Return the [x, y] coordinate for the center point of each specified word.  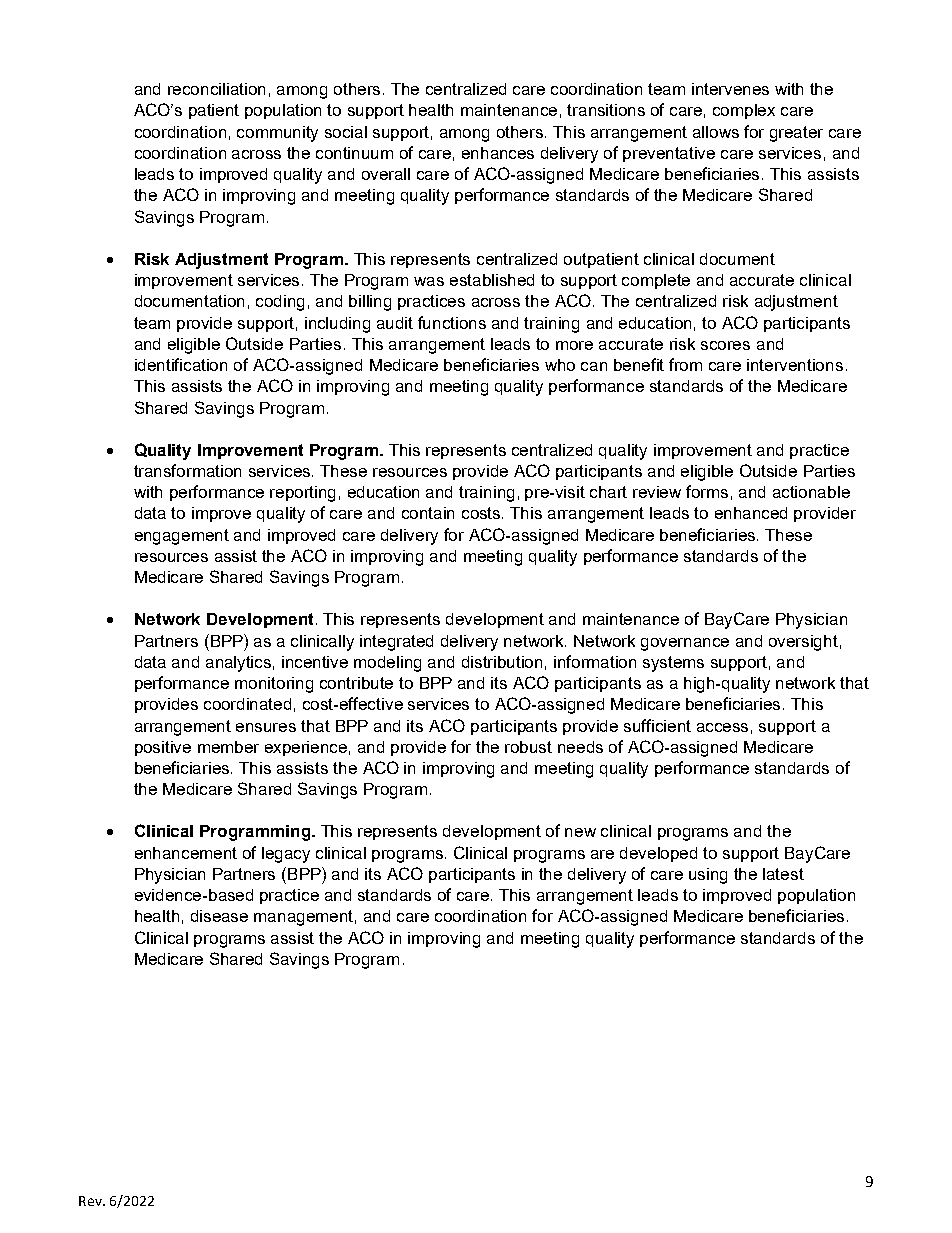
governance [685, 644]
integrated [396, 643]
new [580, 832]
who [560, 365]
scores [725, 345]
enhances [498, 153]
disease [219, 916]
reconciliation [216, 89]
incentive [315, 662]
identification [181, 364]
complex [744, 111]
